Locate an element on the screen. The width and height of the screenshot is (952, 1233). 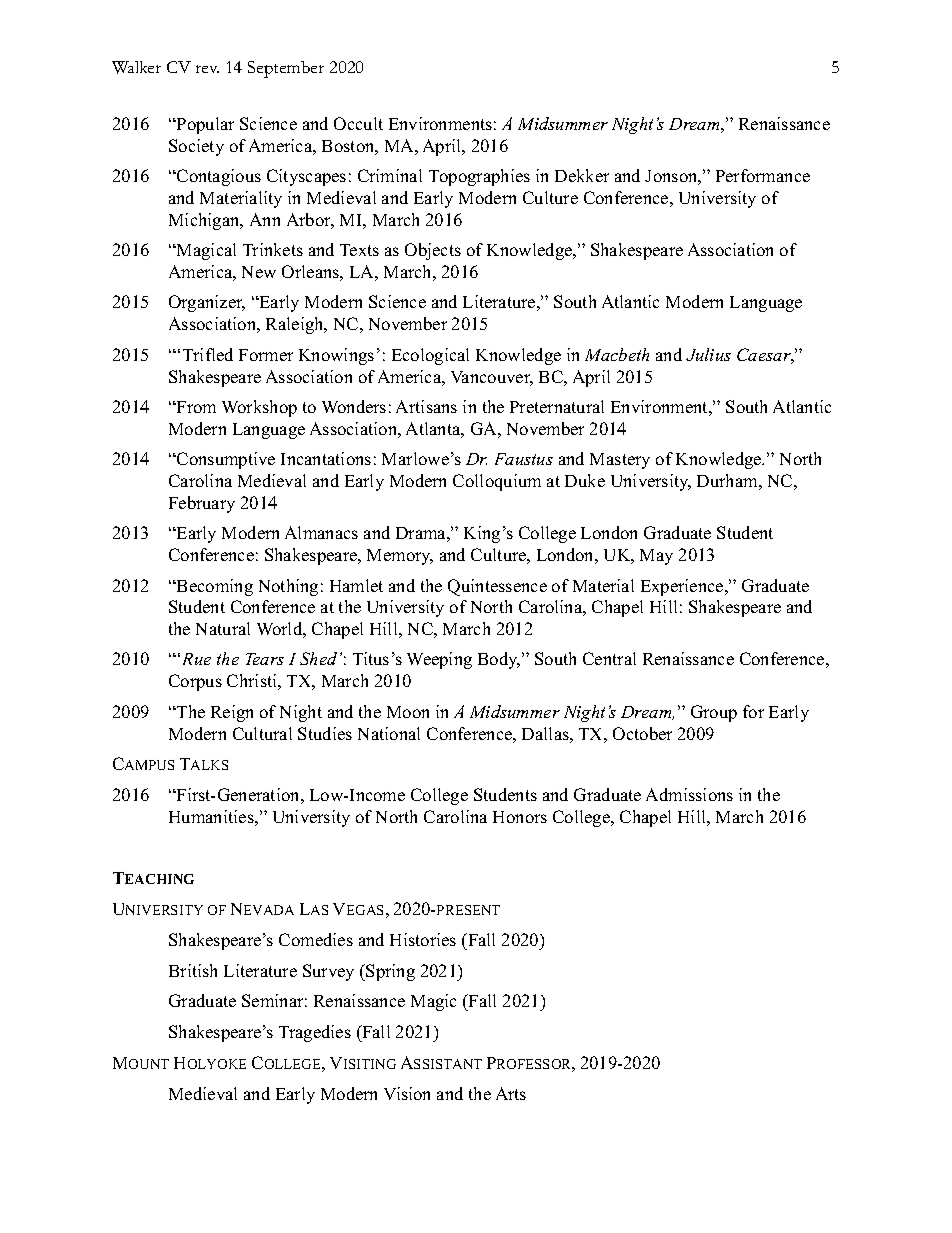
Popular is located at coordinates (204, 125).
